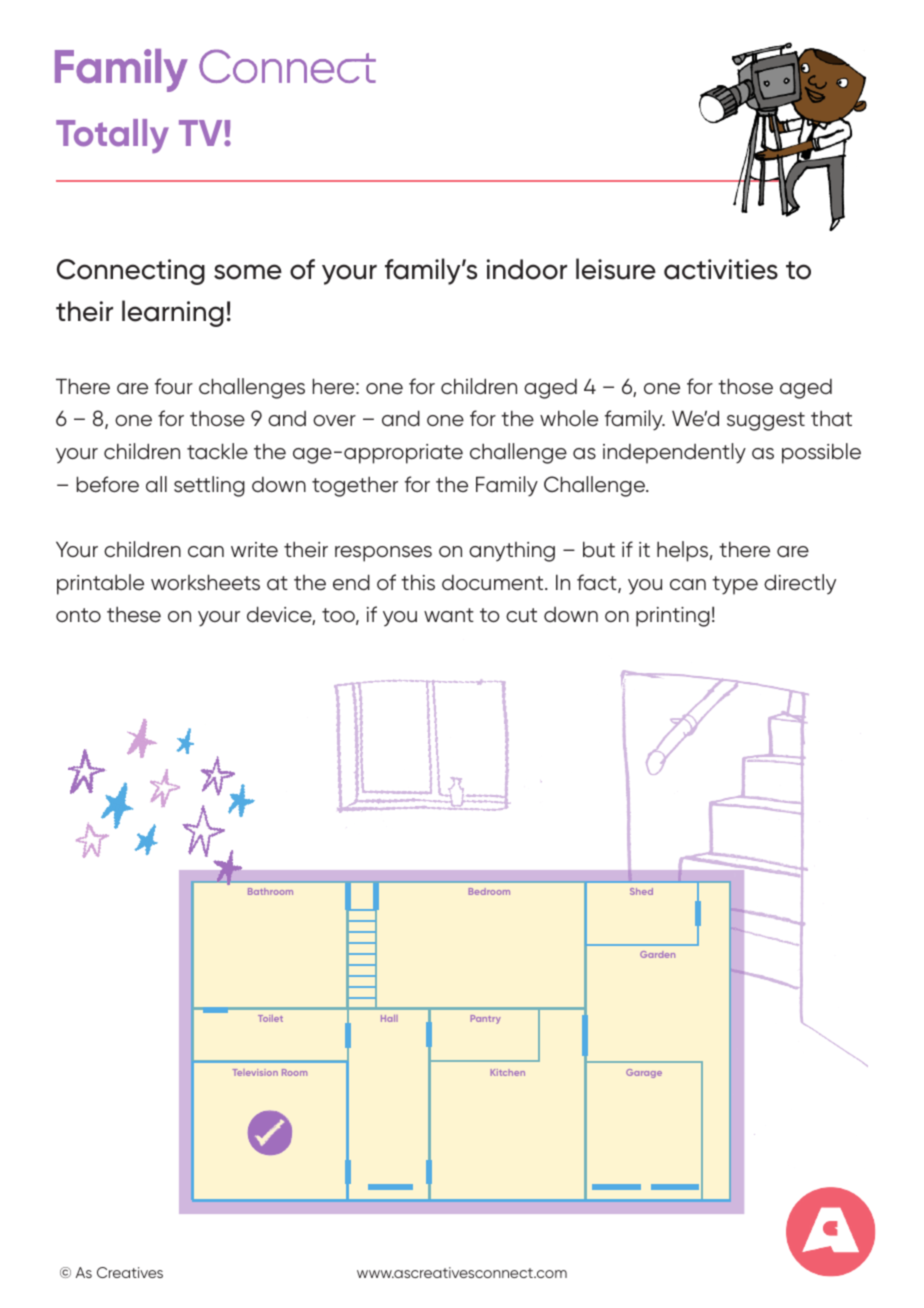 The height and width of the document is (1308, 924). I want to click on type, so click(735, 585).
